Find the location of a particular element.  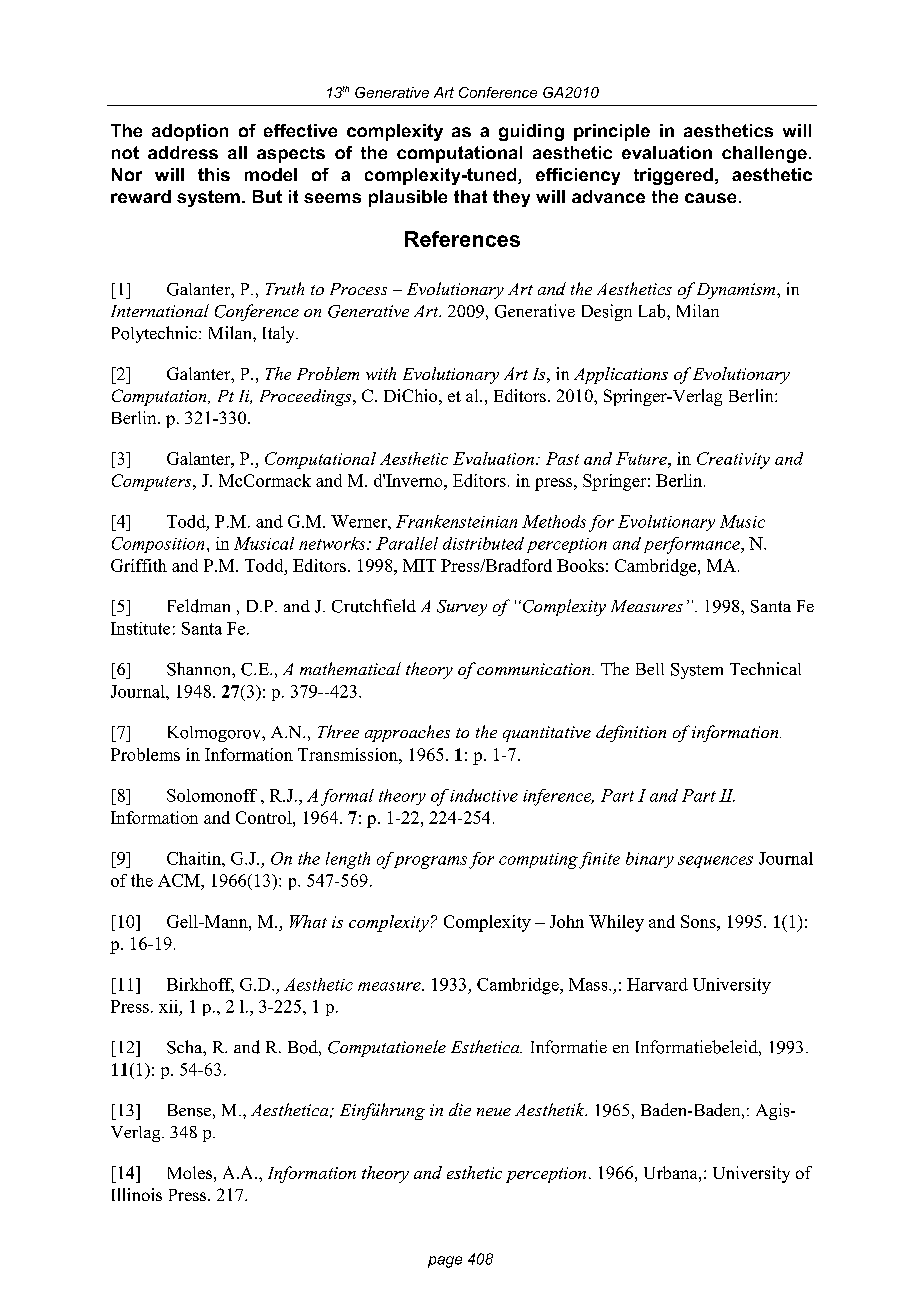

Illinois is located at coordinates (137, 1194).
